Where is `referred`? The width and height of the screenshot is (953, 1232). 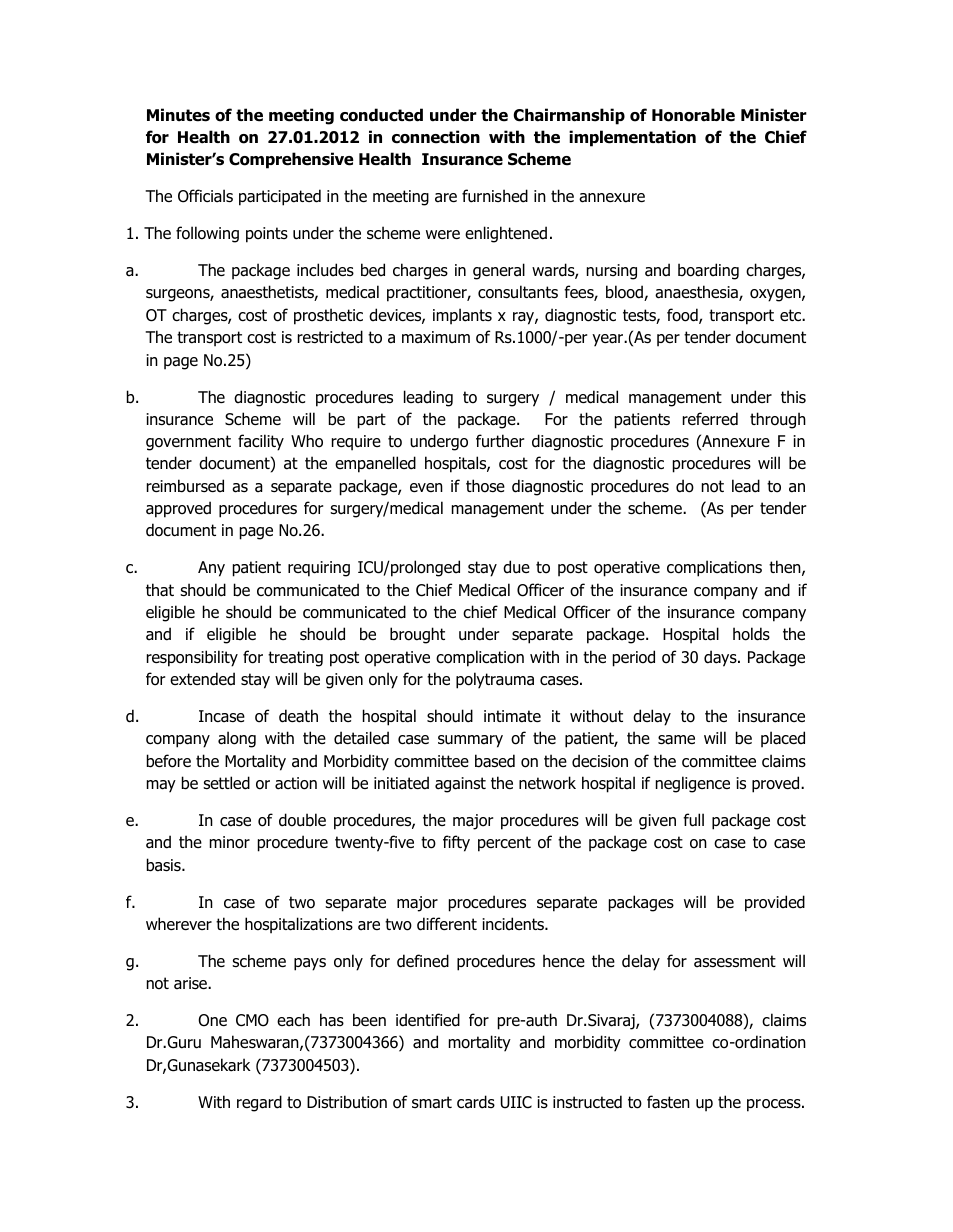
referred is located at coordinates (710, 419).
